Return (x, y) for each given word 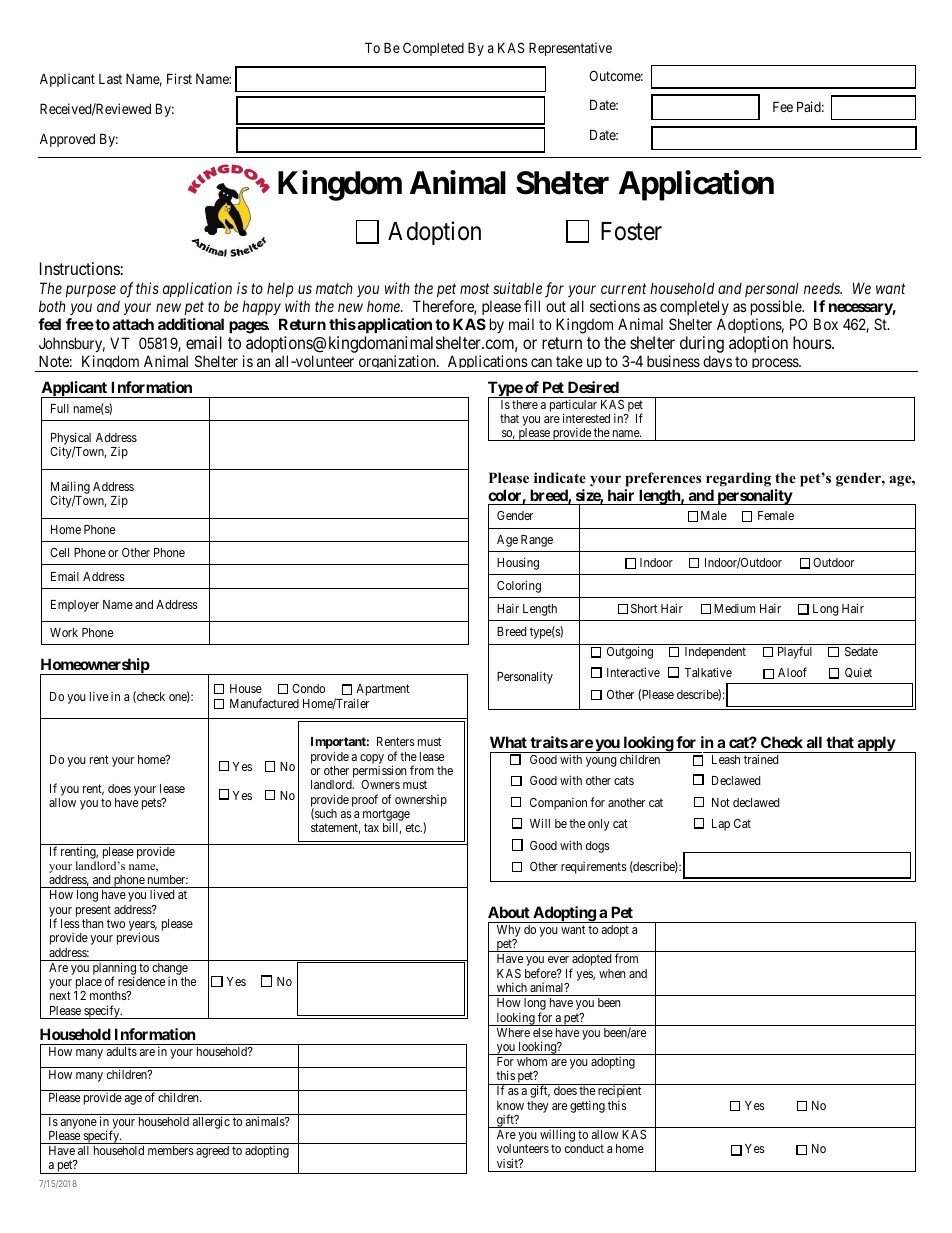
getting (587, 1106)
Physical (71, 439)
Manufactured (264, 703)
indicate (560, 477)
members (171, 1150)
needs (823, 288)
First (179, 78)
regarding (738, 479)
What (508, 742)
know (510, 1105)
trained (761, 759)
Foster (631, 231)
